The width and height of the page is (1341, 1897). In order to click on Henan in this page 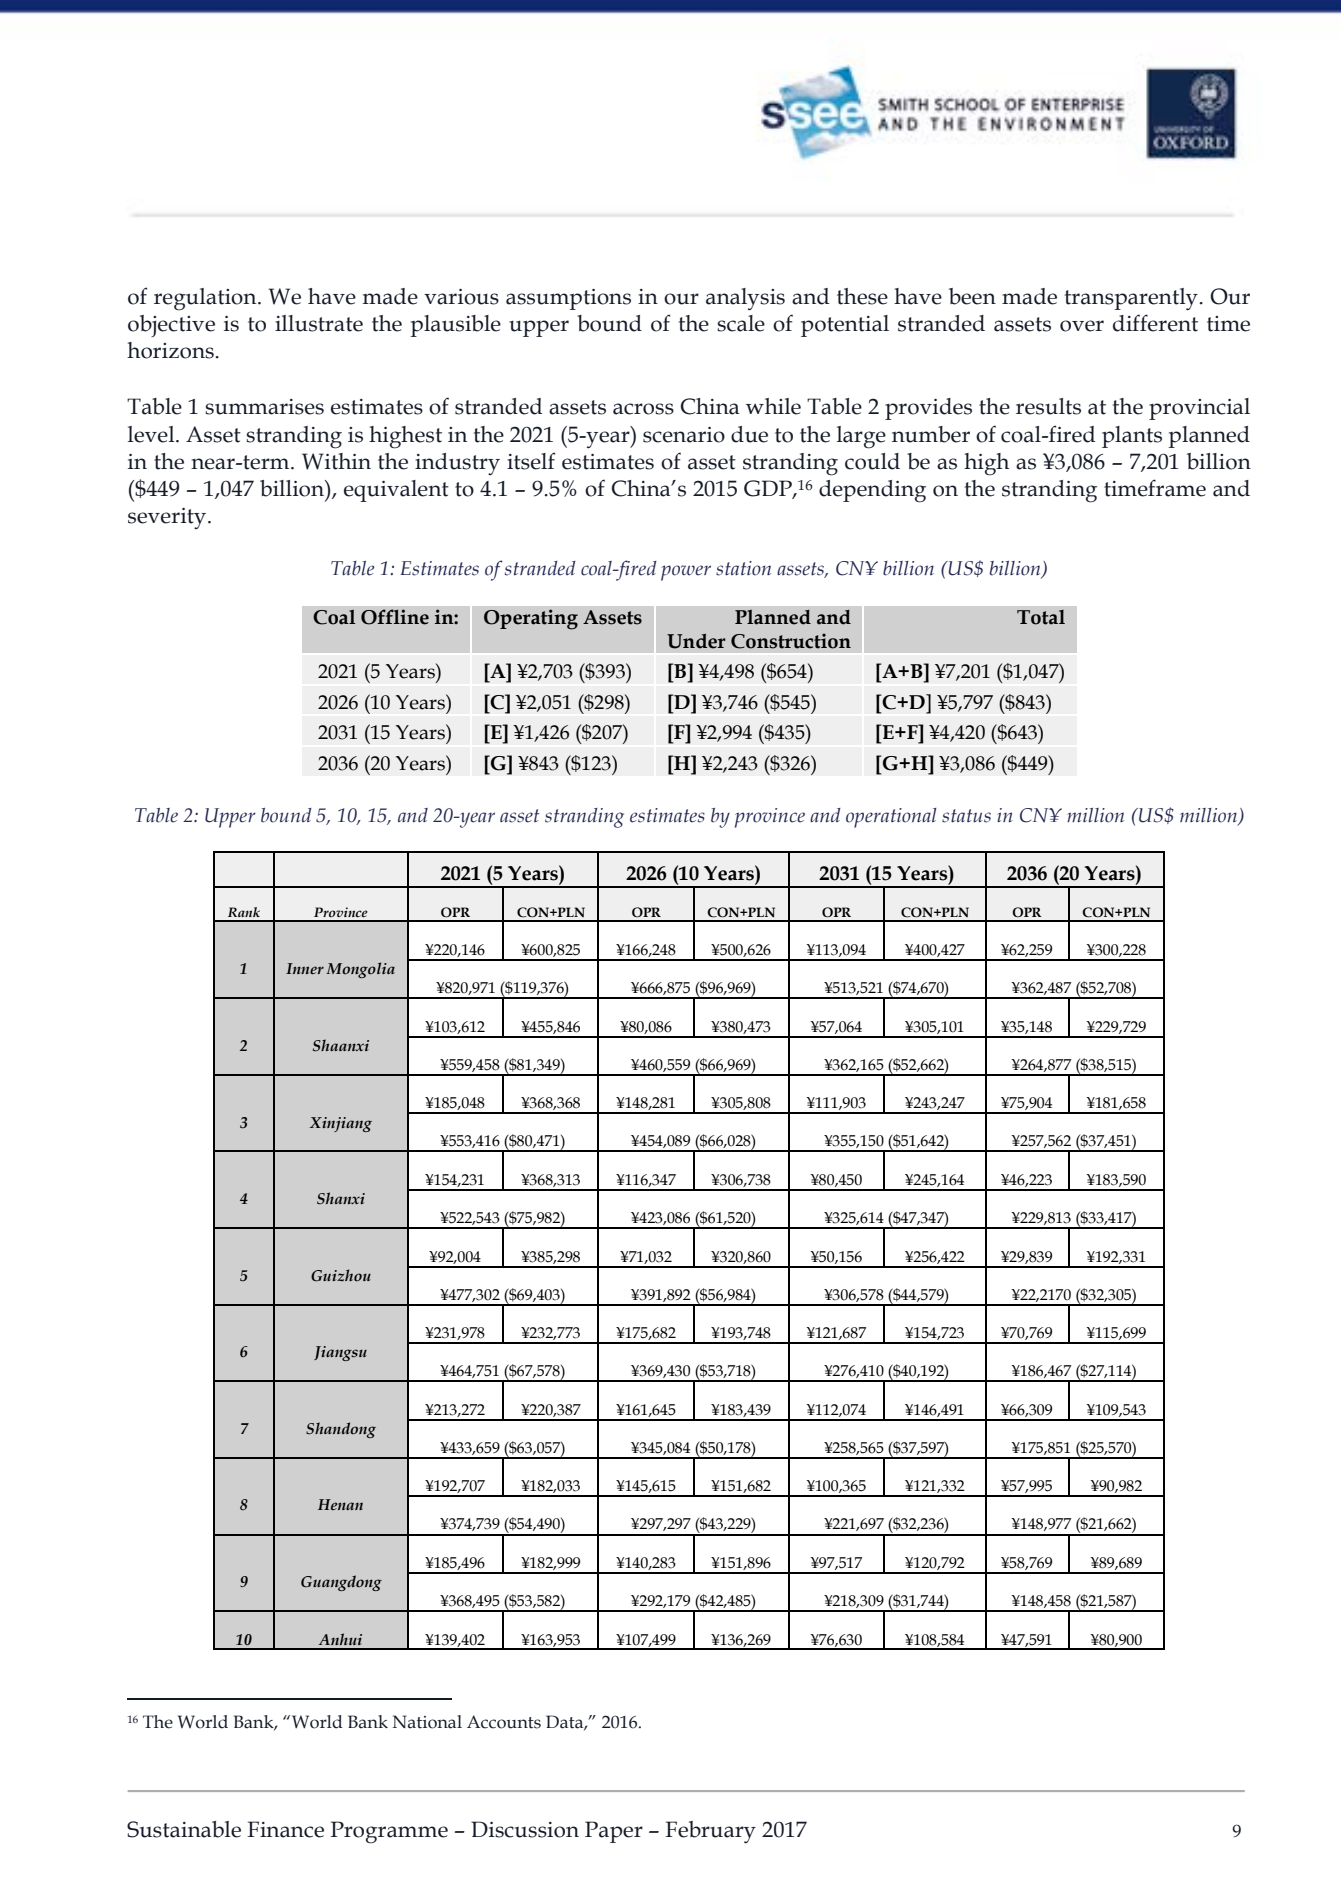, I will do `click(340, 1504)`.
